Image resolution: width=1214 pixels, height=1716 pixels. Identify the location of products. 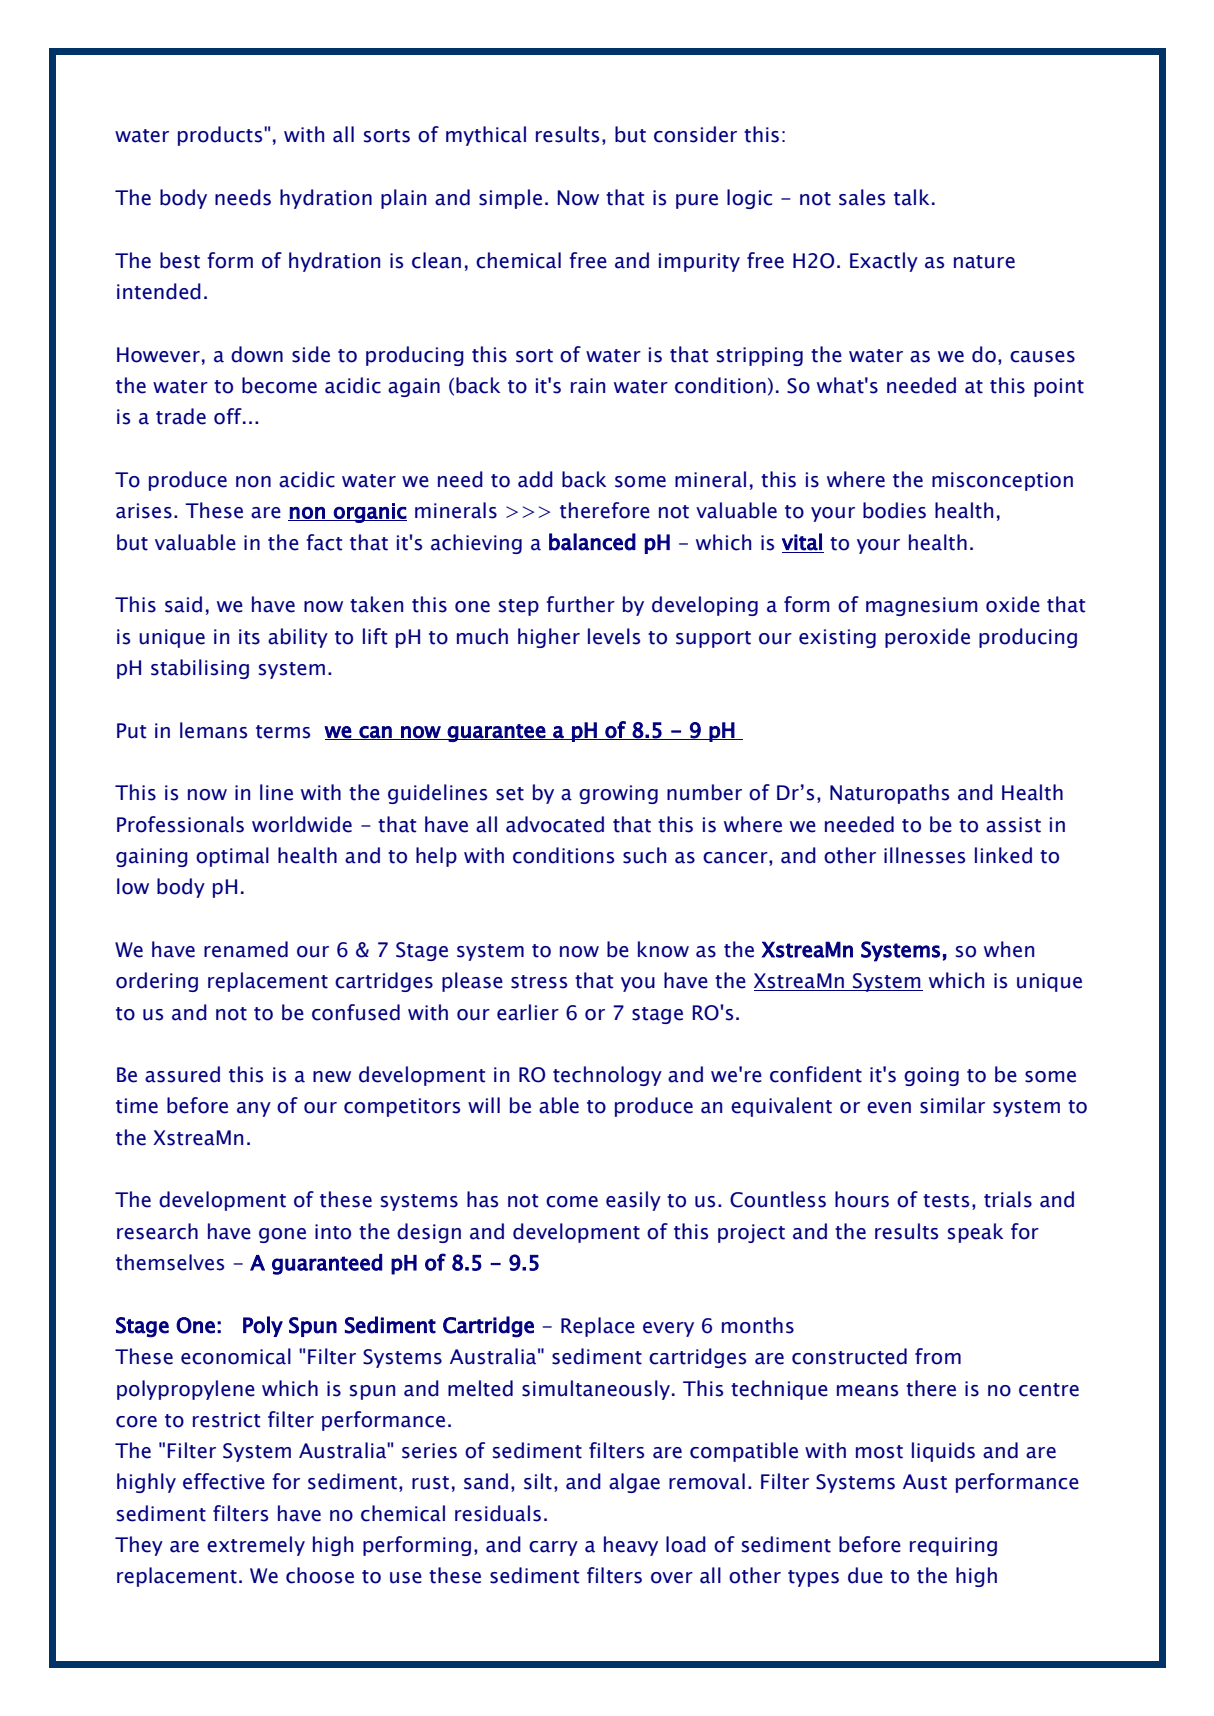
(221, 136).
